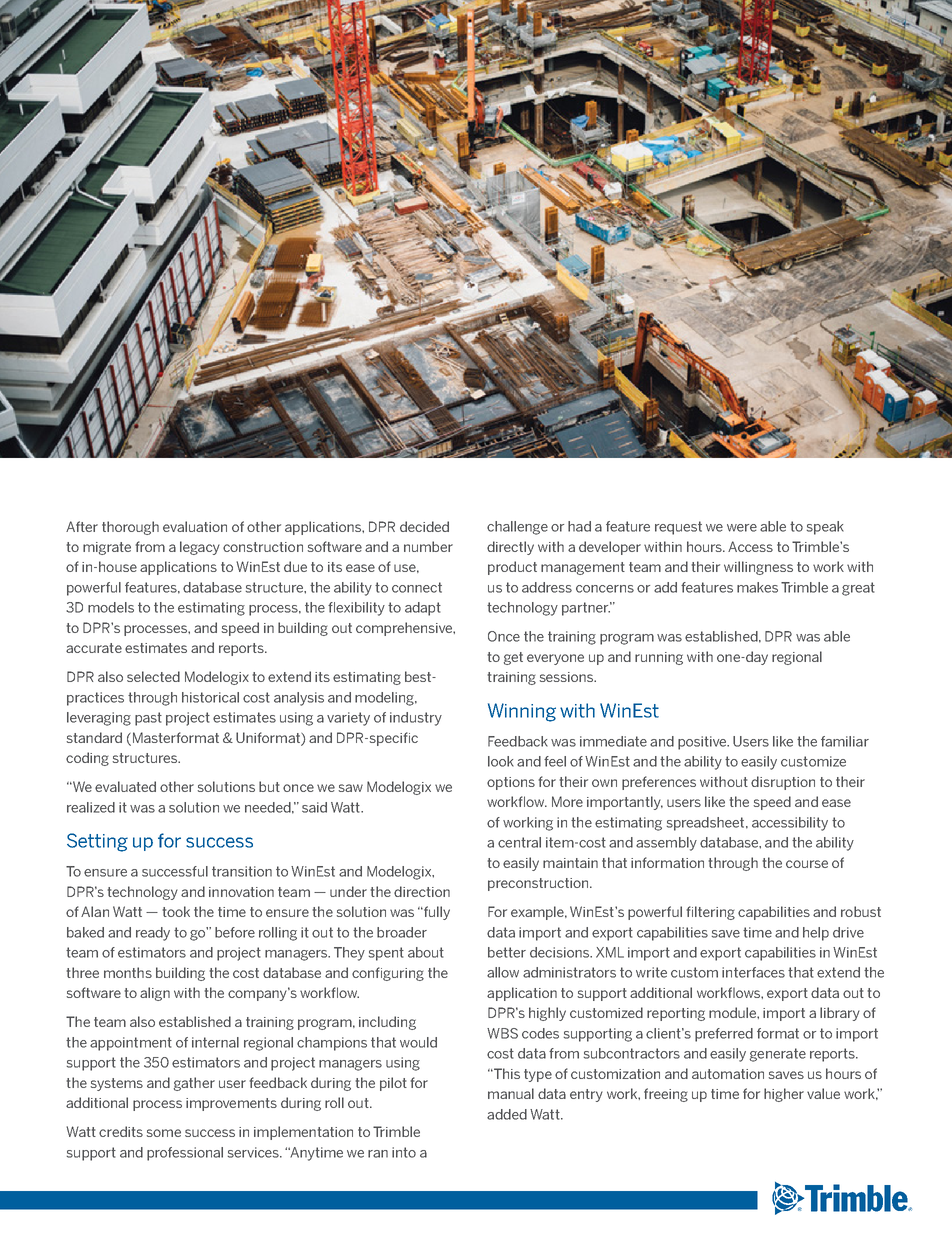 The image size is (952, 1233). What do you see at coordinates (510, 548) in the document?
I see `directly` at bounding box center [510, 548].
